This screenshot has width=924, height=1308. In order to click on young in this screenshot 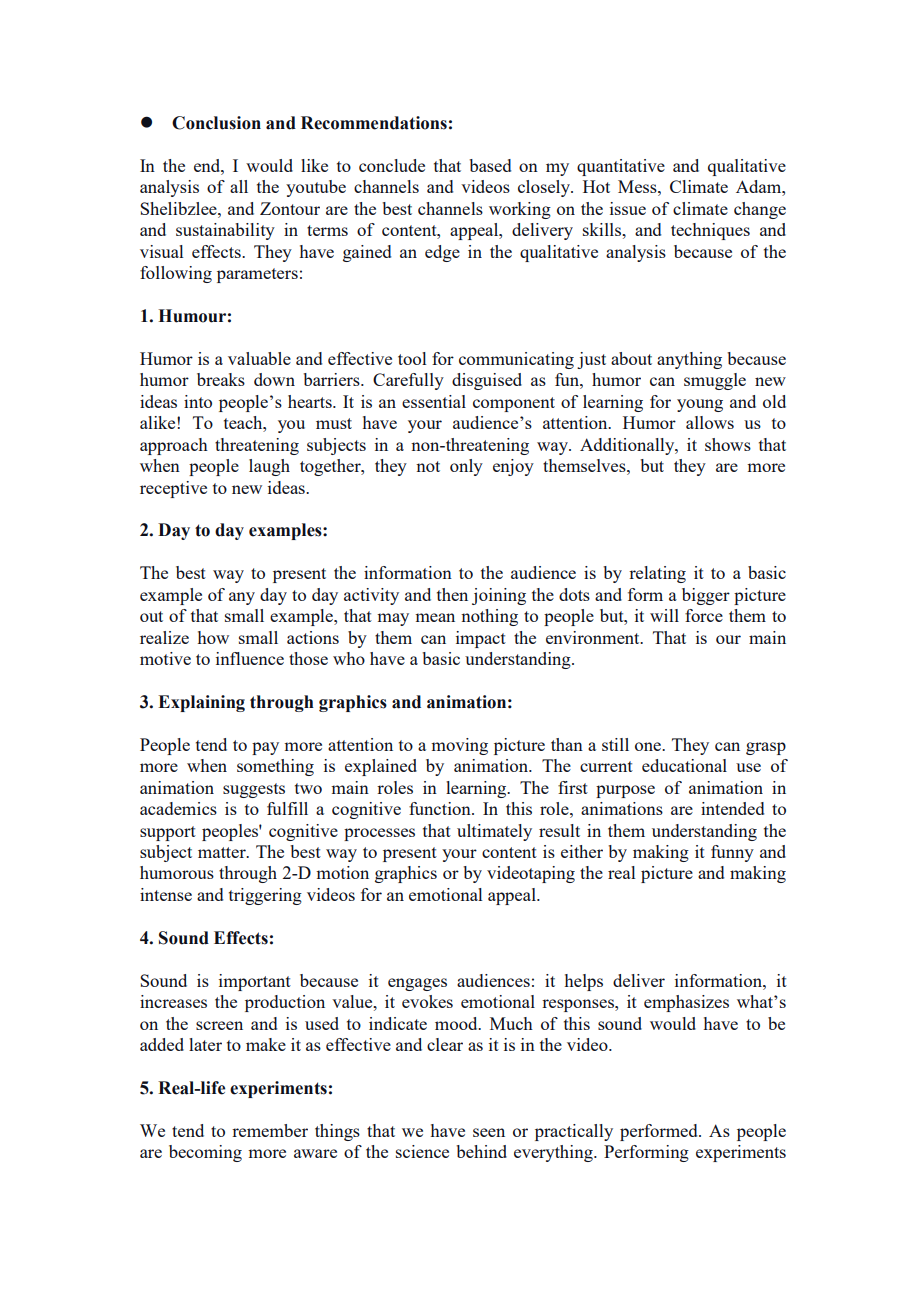, I will do `click(700, 405)`.
